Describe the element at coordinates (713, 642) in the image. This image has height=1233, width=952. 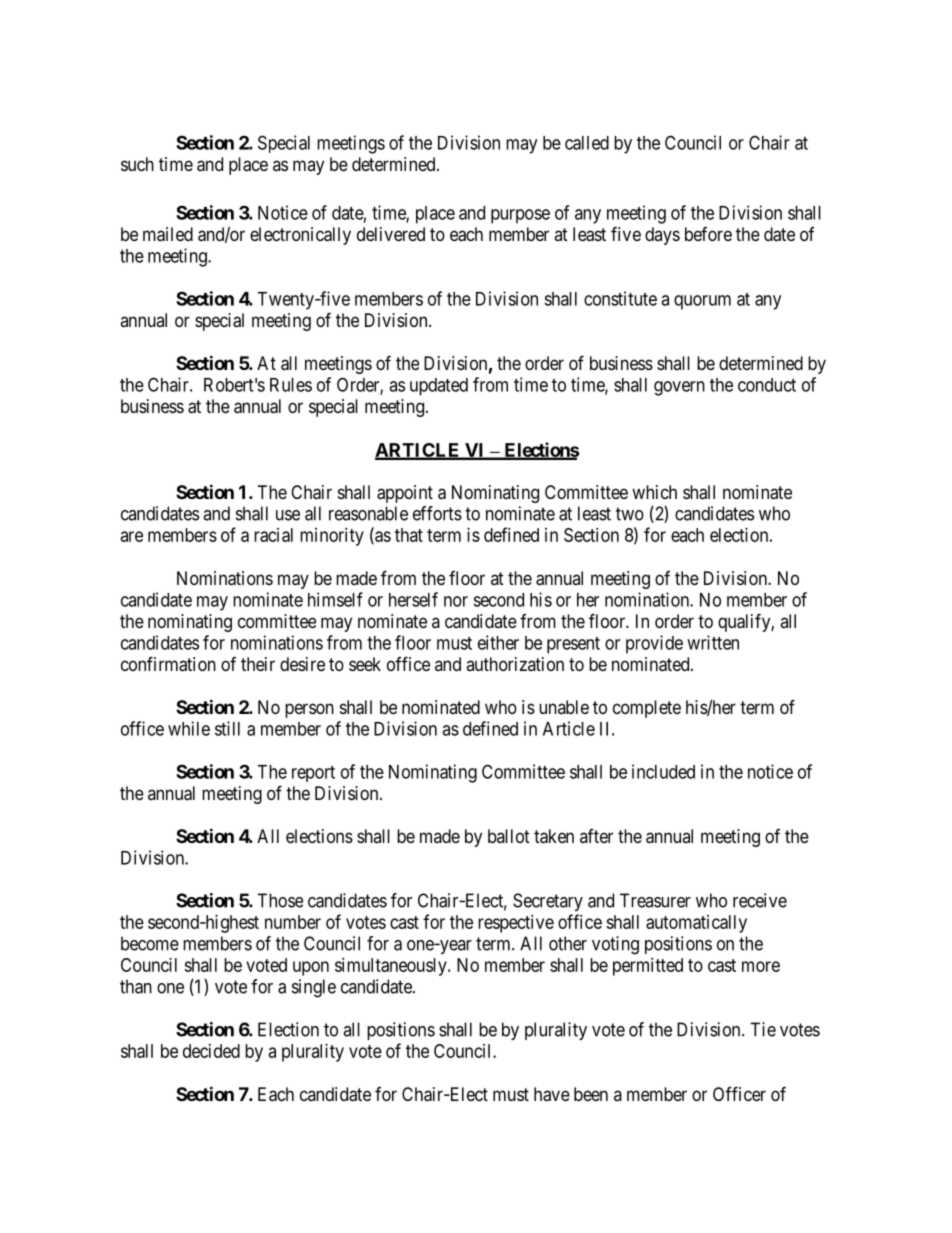
I see `written` at that location.
